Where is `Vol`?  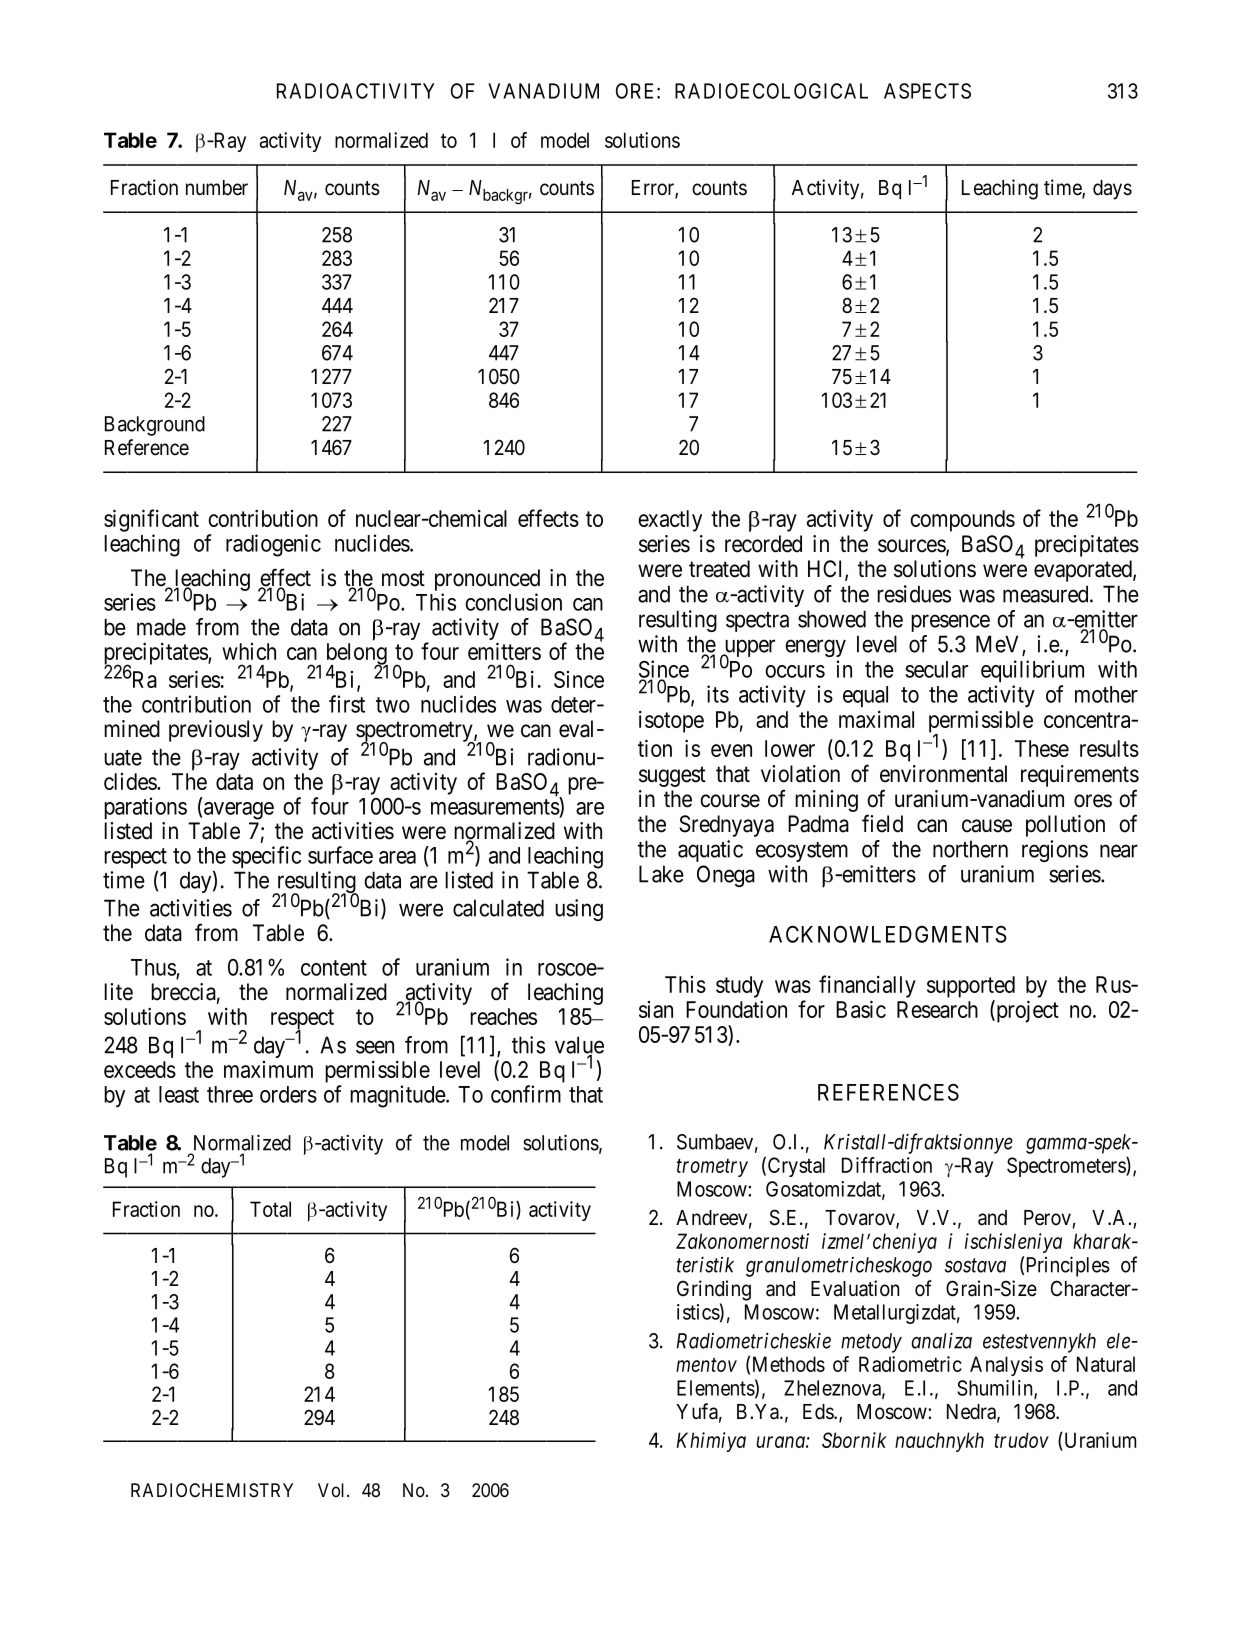 Vol is located at coordinates (333, 1490).
